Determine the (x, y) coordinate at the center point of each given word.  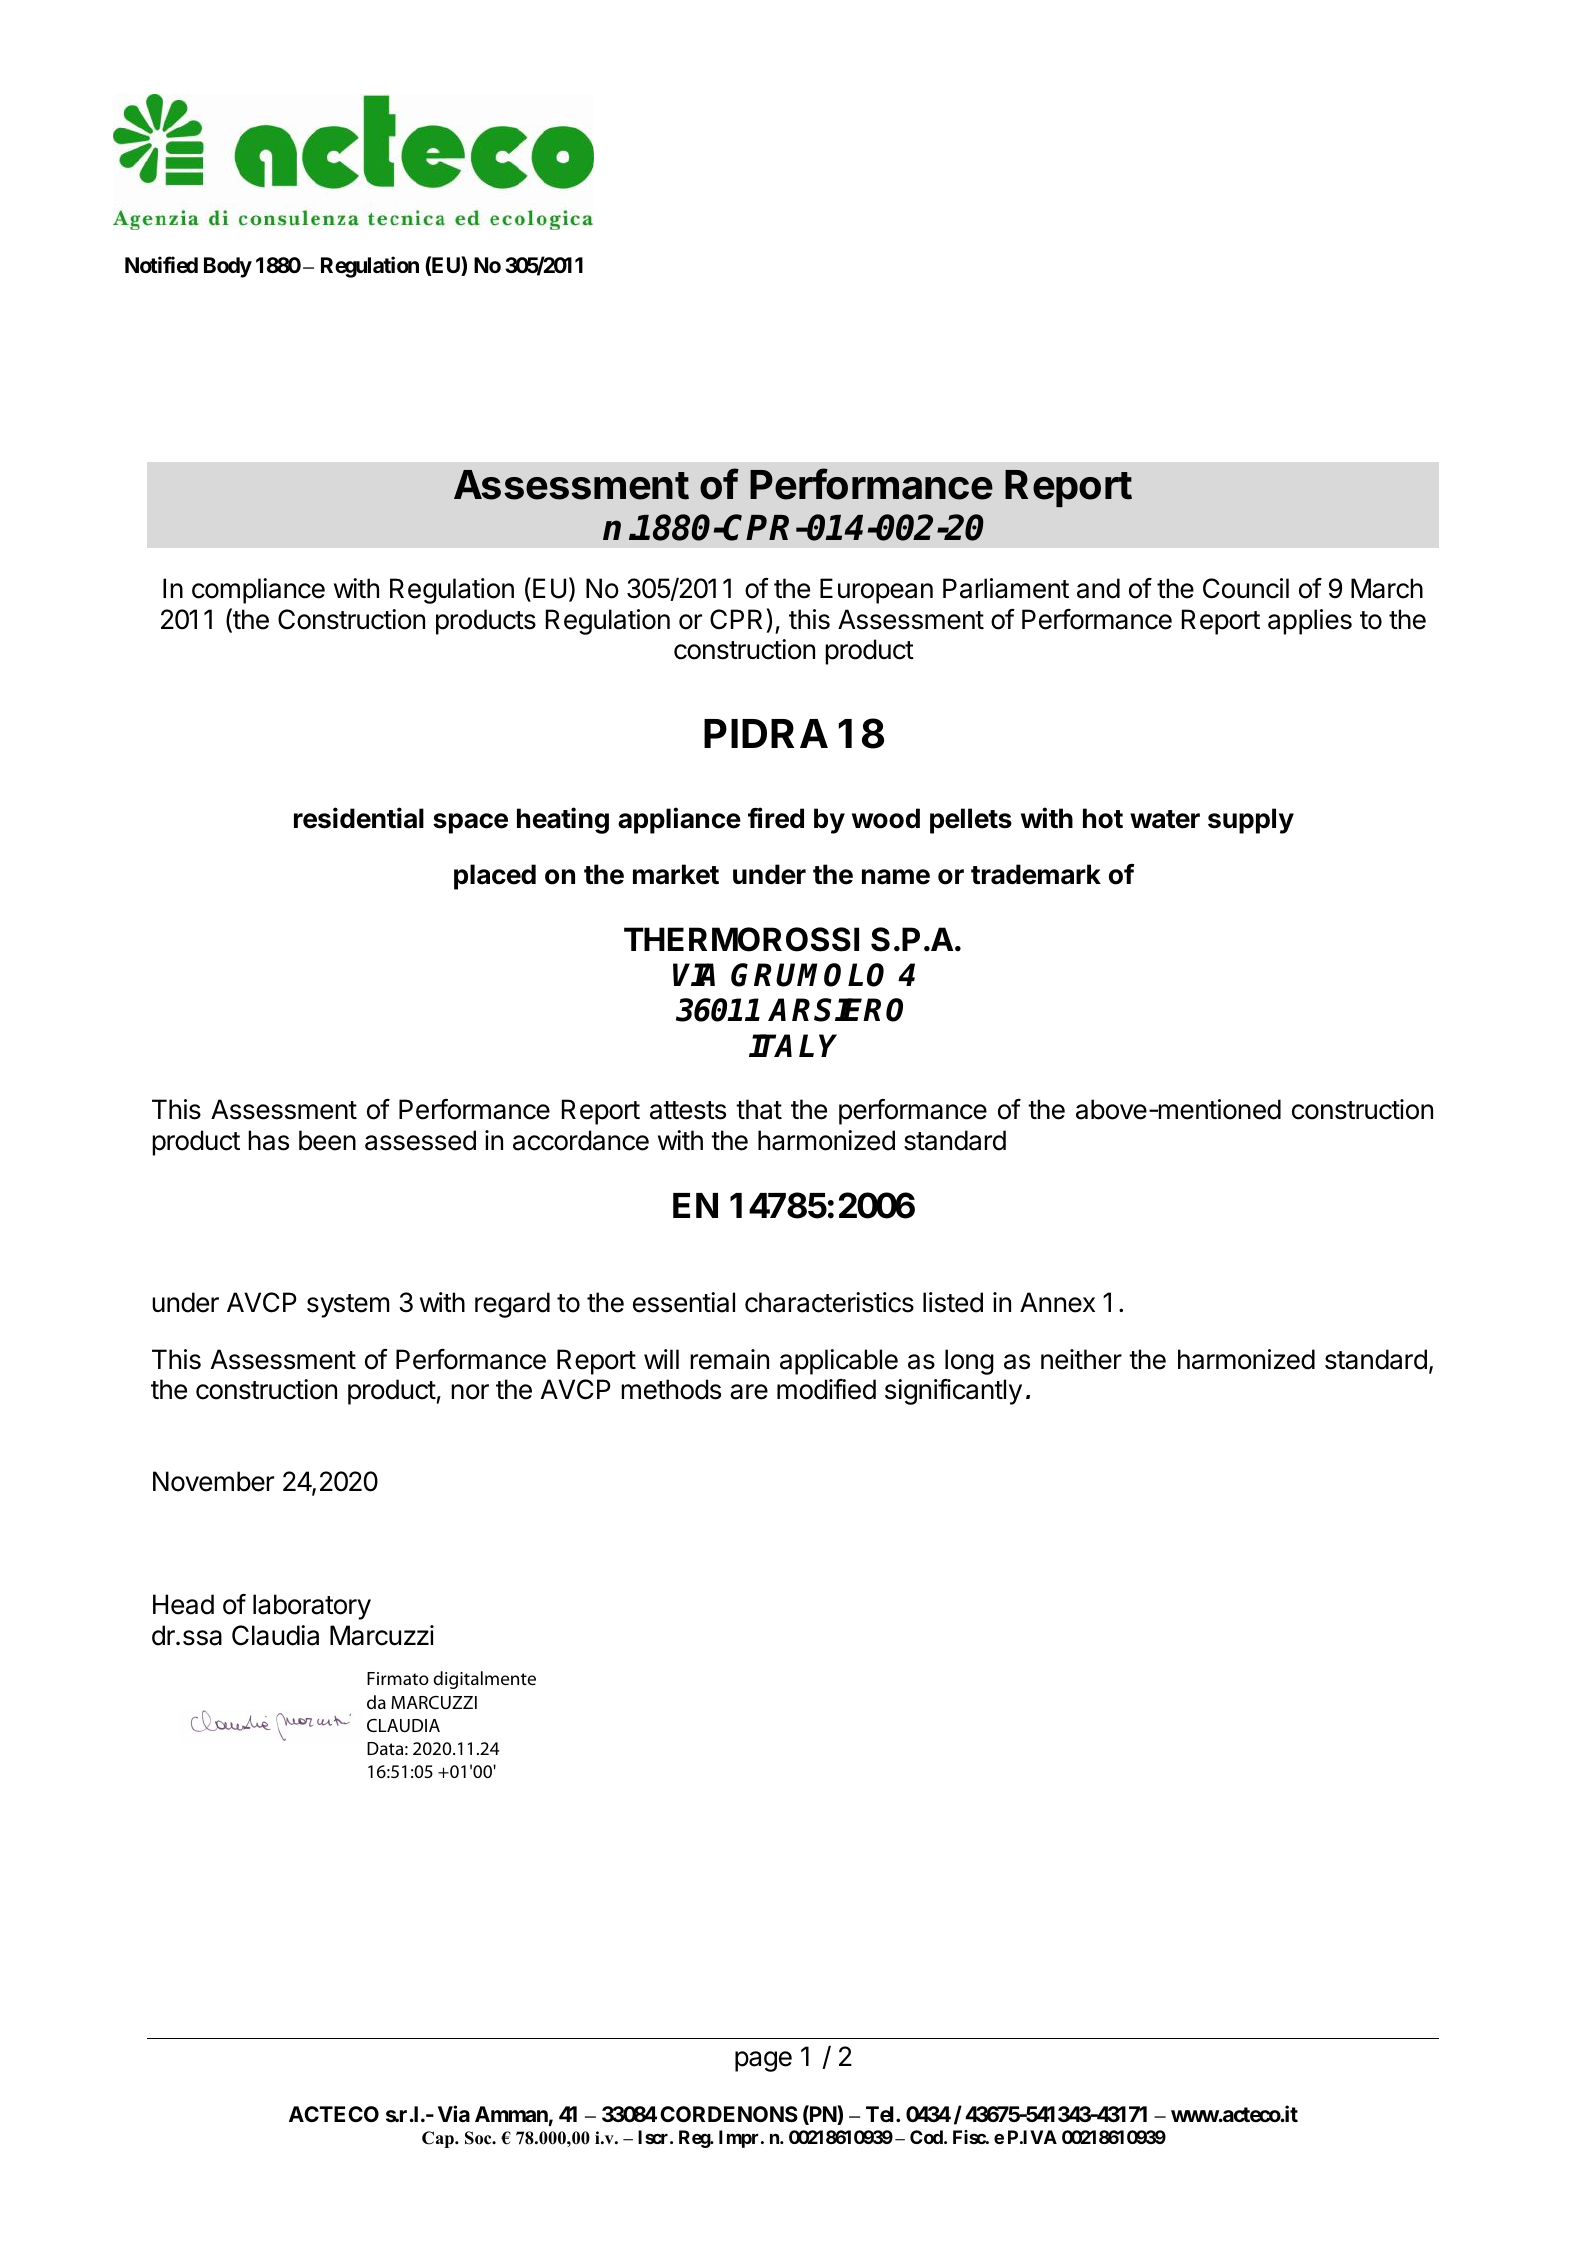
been (327, 1140)
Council (1246, 588)
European (876, 591)
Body (228, 267)
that (759, 1109)
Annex (1057, 1302)
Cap (439, 2139)
